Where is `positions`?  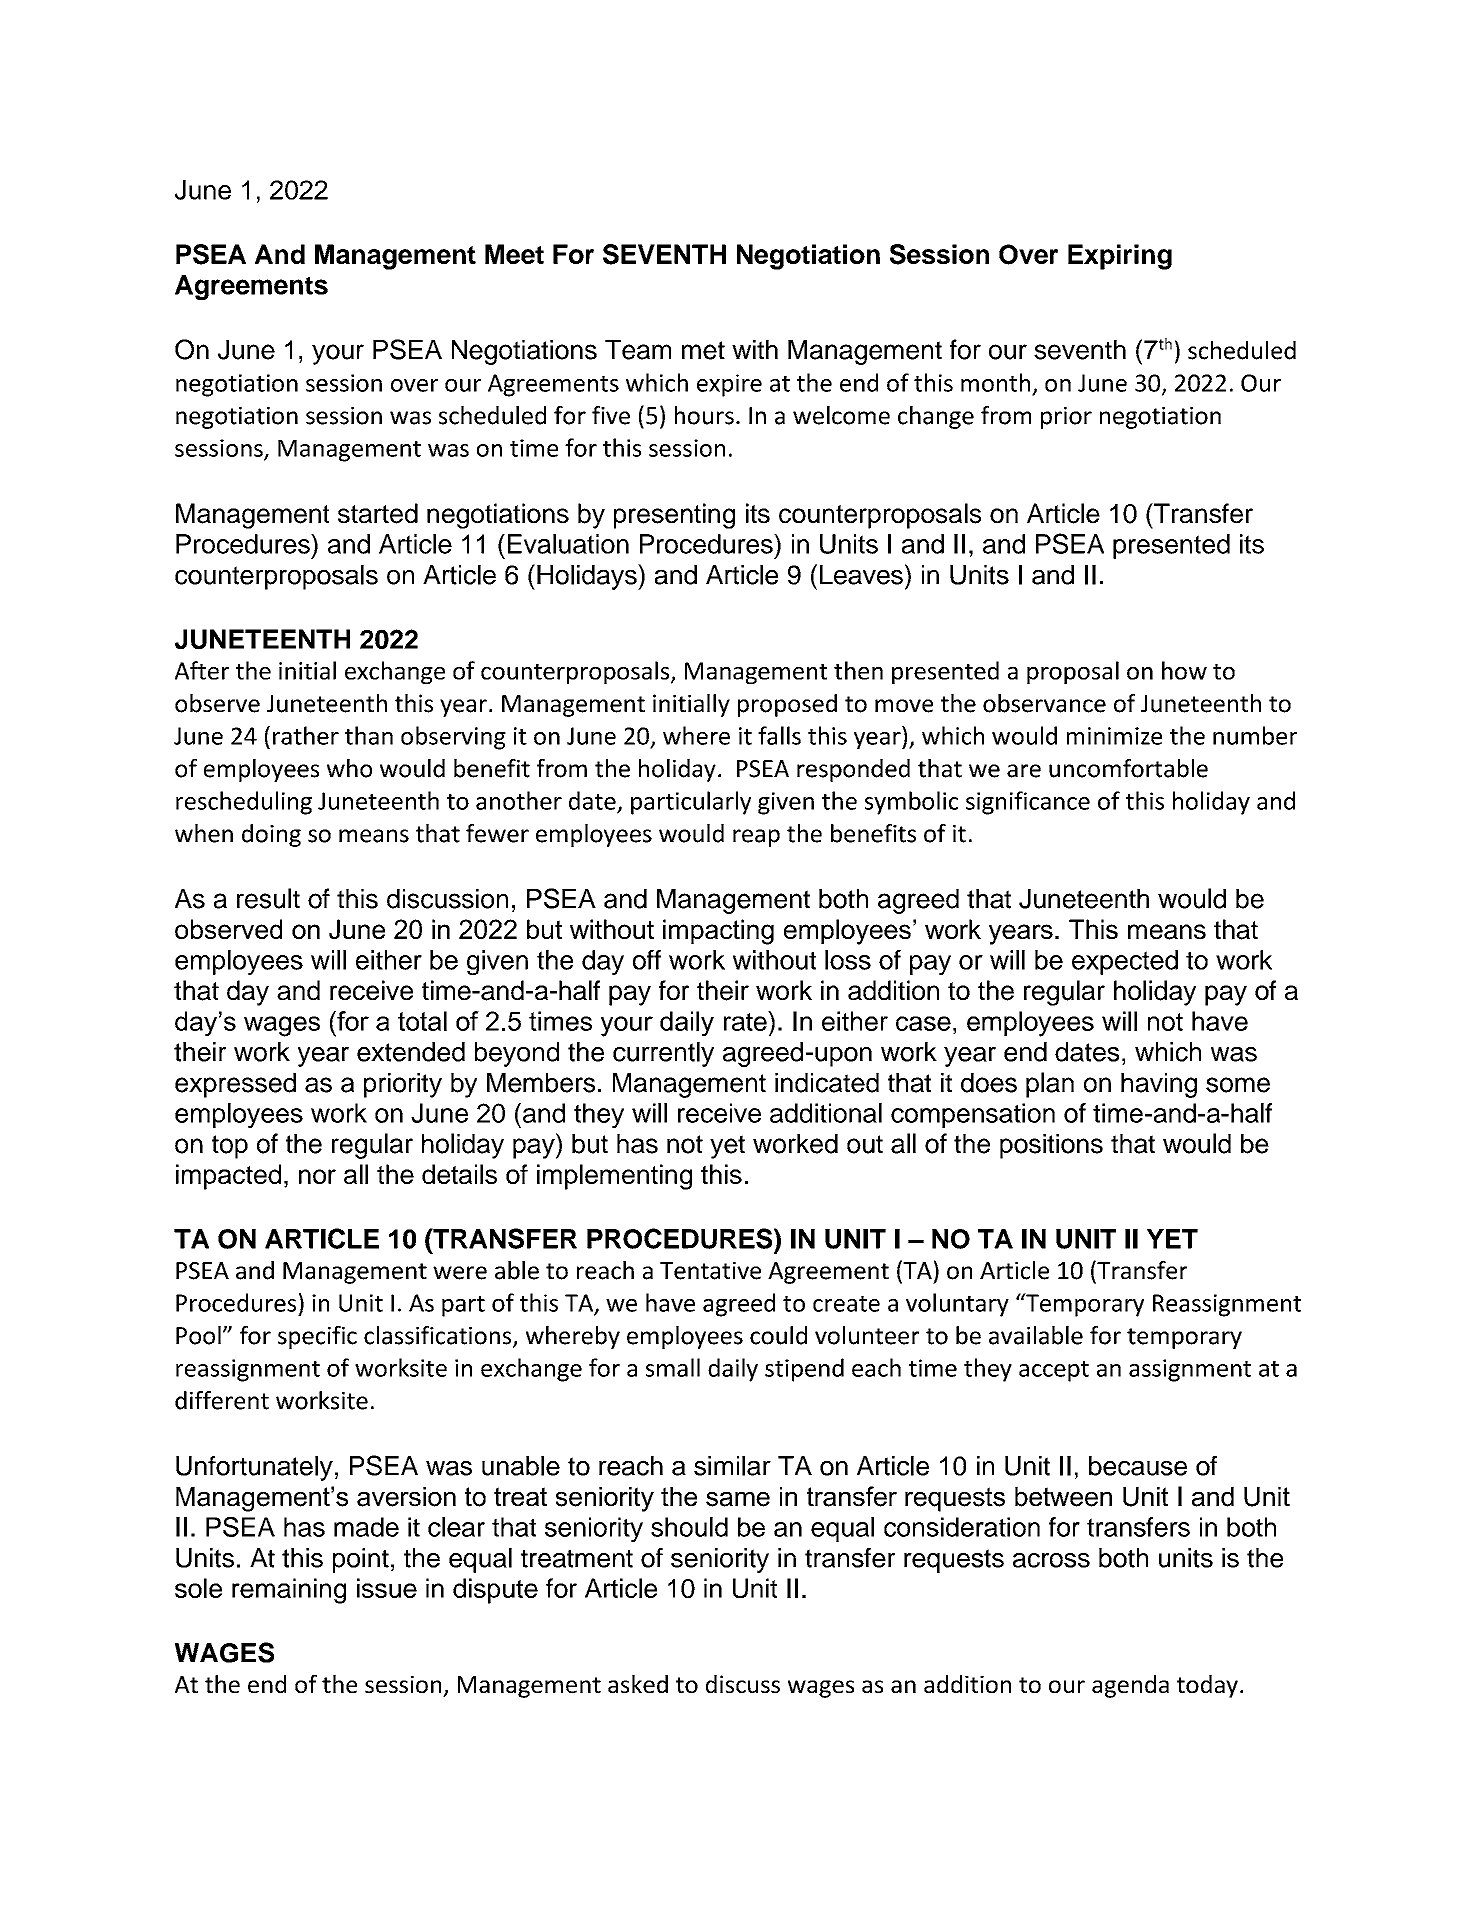 positions is located at coordinates (1051, 1146).
